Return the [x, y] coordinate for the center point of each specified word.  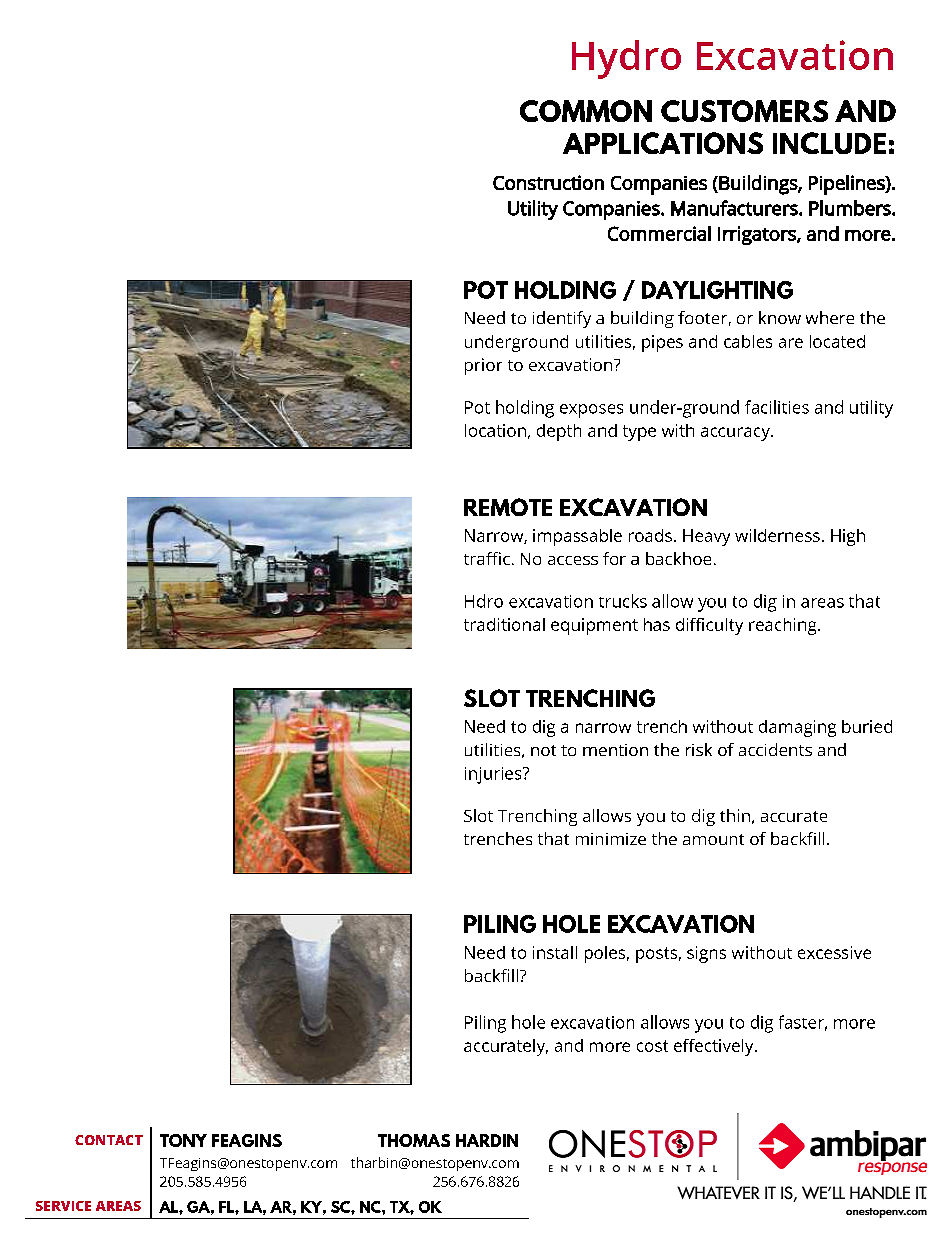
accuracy [736, 434]
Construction [548, 182]
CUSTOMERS [744, 111]
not [543, 750]
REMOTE [508, 507]
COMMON [586, 111]
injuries [494, 775]
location [495, 430]
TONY [183, 1140]
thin [735, 815]
